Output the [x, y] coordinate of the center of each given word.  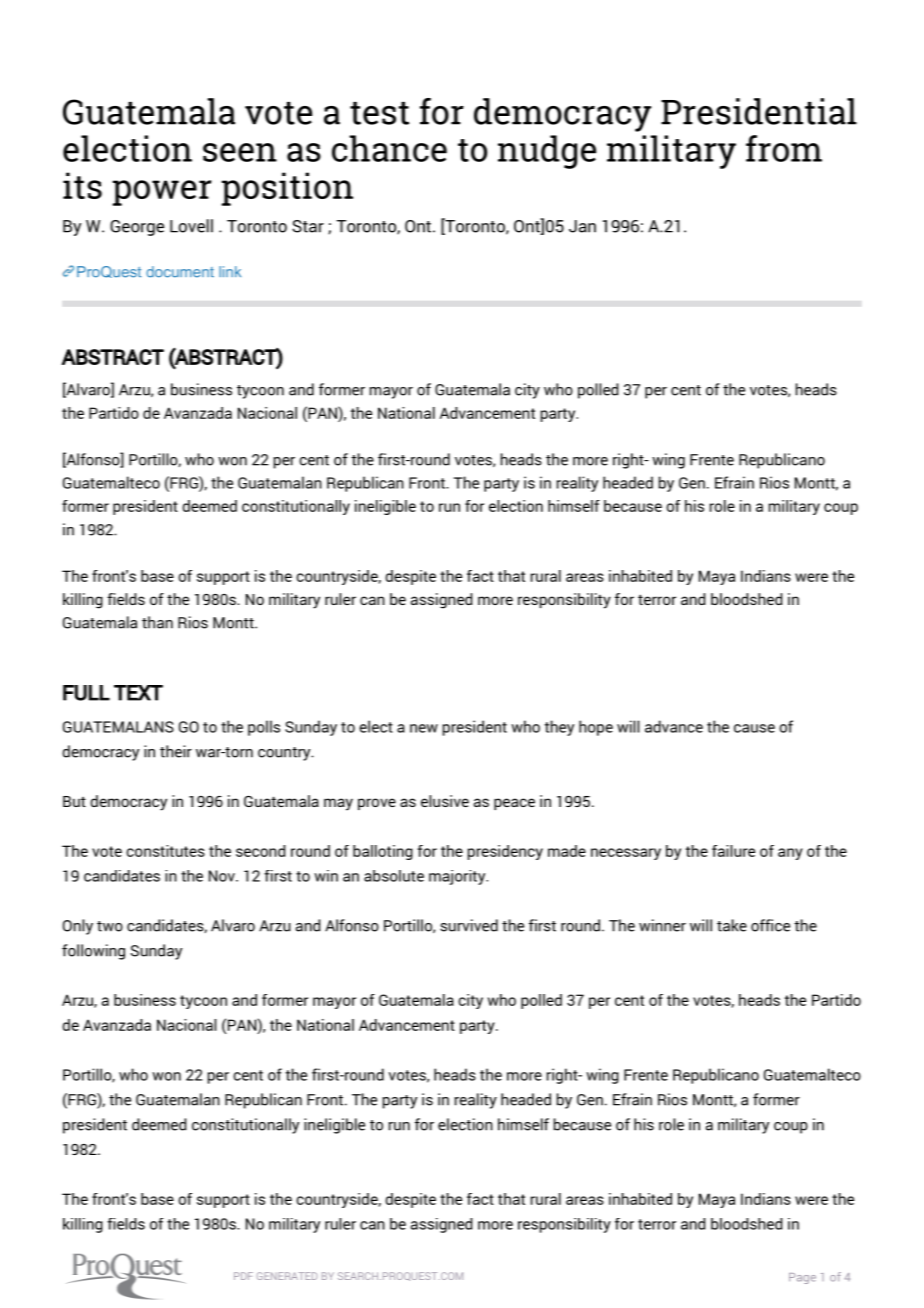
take [732, 925]
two [110, 926]
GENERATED [287, 1276]
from [784, 148]
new [424, 728]
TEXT [138, 693]
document [180, 272]
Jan [582, 226]
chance [389, 148]
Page [802, 1278]
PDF [243, 1276]
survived [469, 925]
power [162, 193]
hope [596, 728]
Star [308, 226]
